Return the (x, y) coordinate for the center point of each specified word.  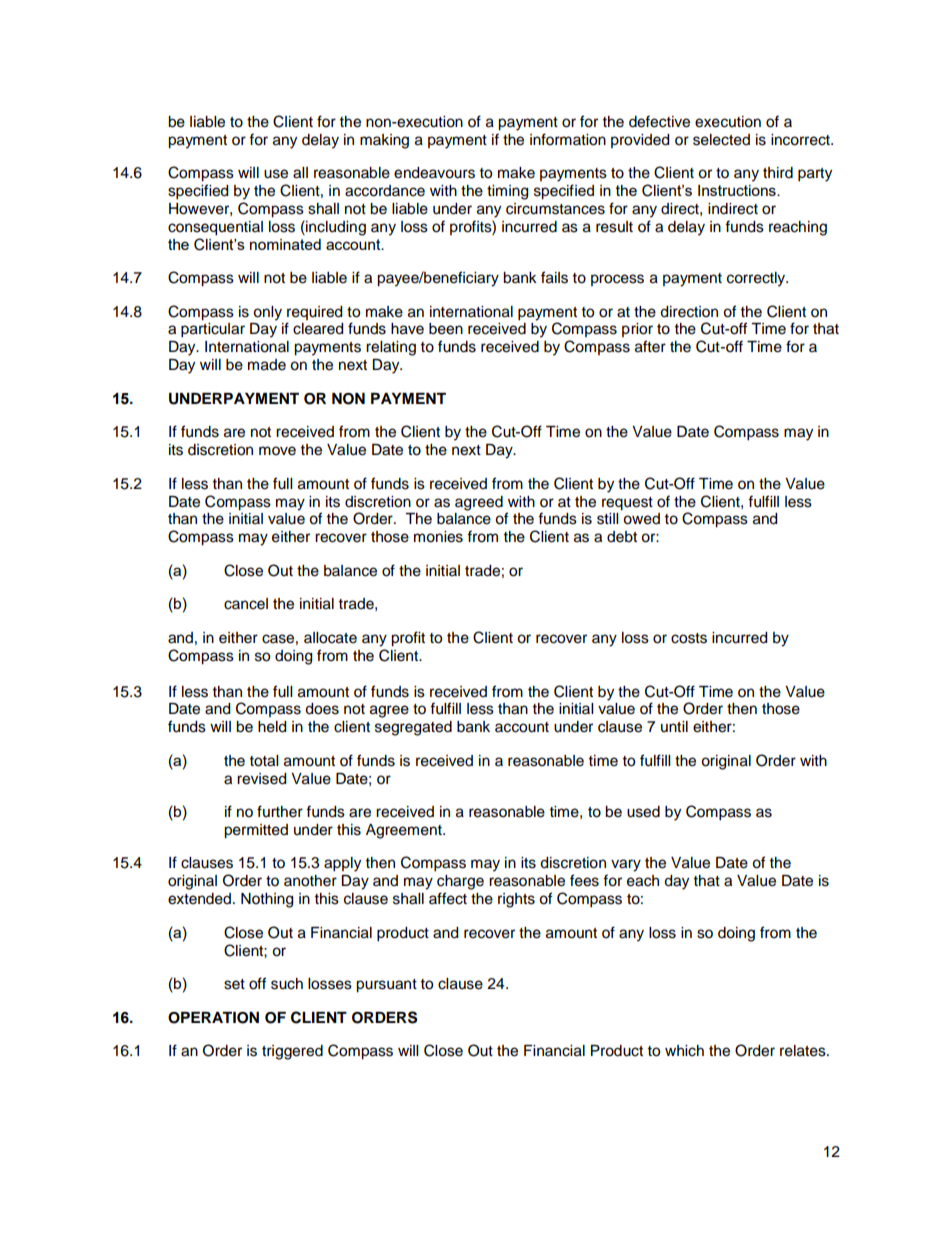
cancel (246, 604)
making (384, 141)
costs (689, 638)
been (446, 329)
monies (438, 537)
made (267, 365)
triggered (292, 1052)
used (643, 812)
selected (721, 140)
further (280, 811)
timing (507, 192)
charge (460, 882)
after (650, 346)
